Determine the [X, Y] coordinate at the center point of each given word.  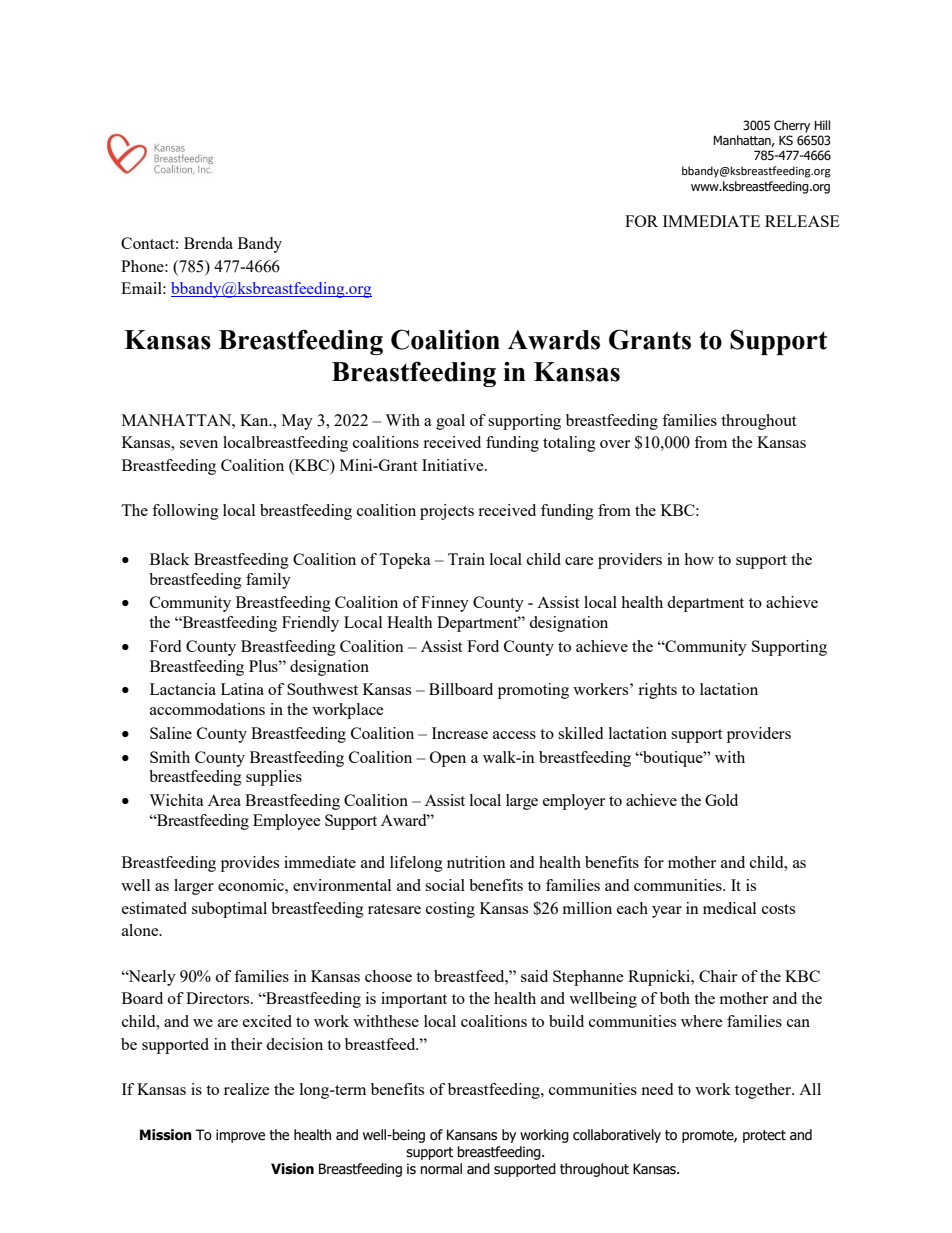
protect [764, 1136]
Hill [822, 125]
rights [657, 691]
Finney [445, 604]
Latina [242, 689]
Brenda [208, 243]
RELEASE [802, 221]
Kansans [472, 1135]
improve [240, 1136]
